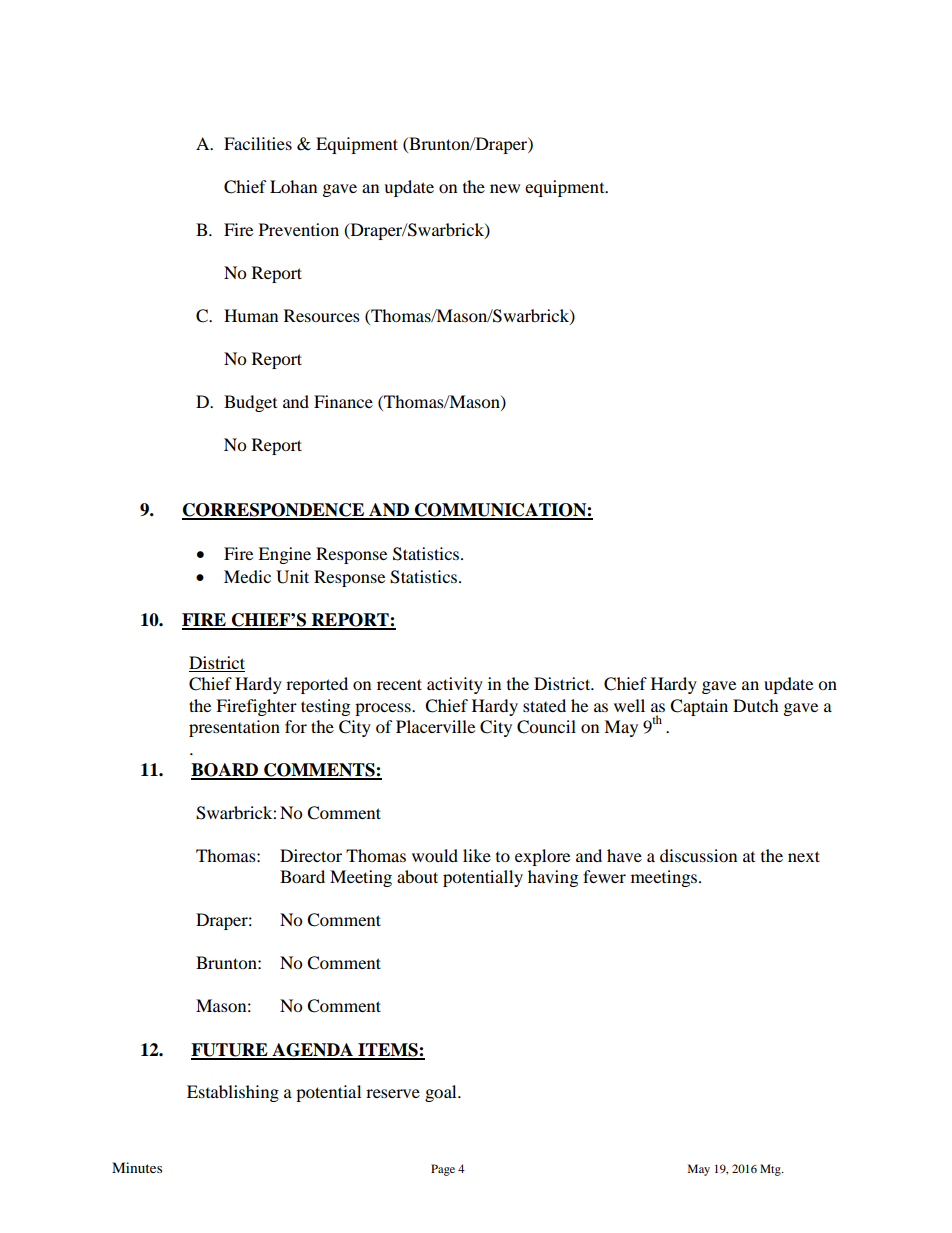 This image has height=1233, width=952. What do you see at coordinates (505, 188) in the image?
I see `new` at bounding box center [505, 188].
